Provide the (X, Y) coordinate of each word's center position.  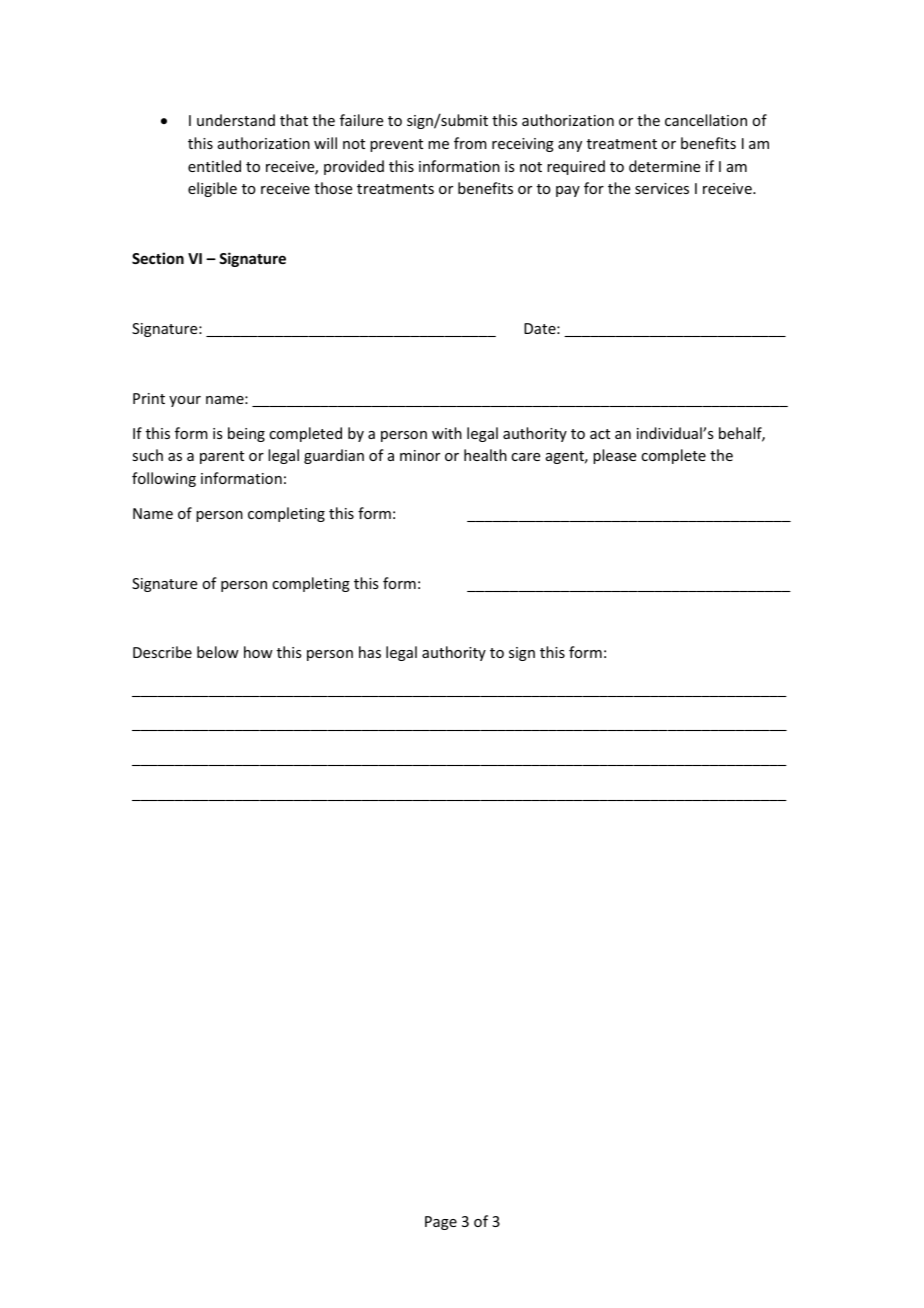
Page (441, 1223)
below (218, 652)
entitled (214, 166)
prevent (396, 145)
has (370, 652)
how (258, 652)
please (614, 456)
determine (664, 166)
